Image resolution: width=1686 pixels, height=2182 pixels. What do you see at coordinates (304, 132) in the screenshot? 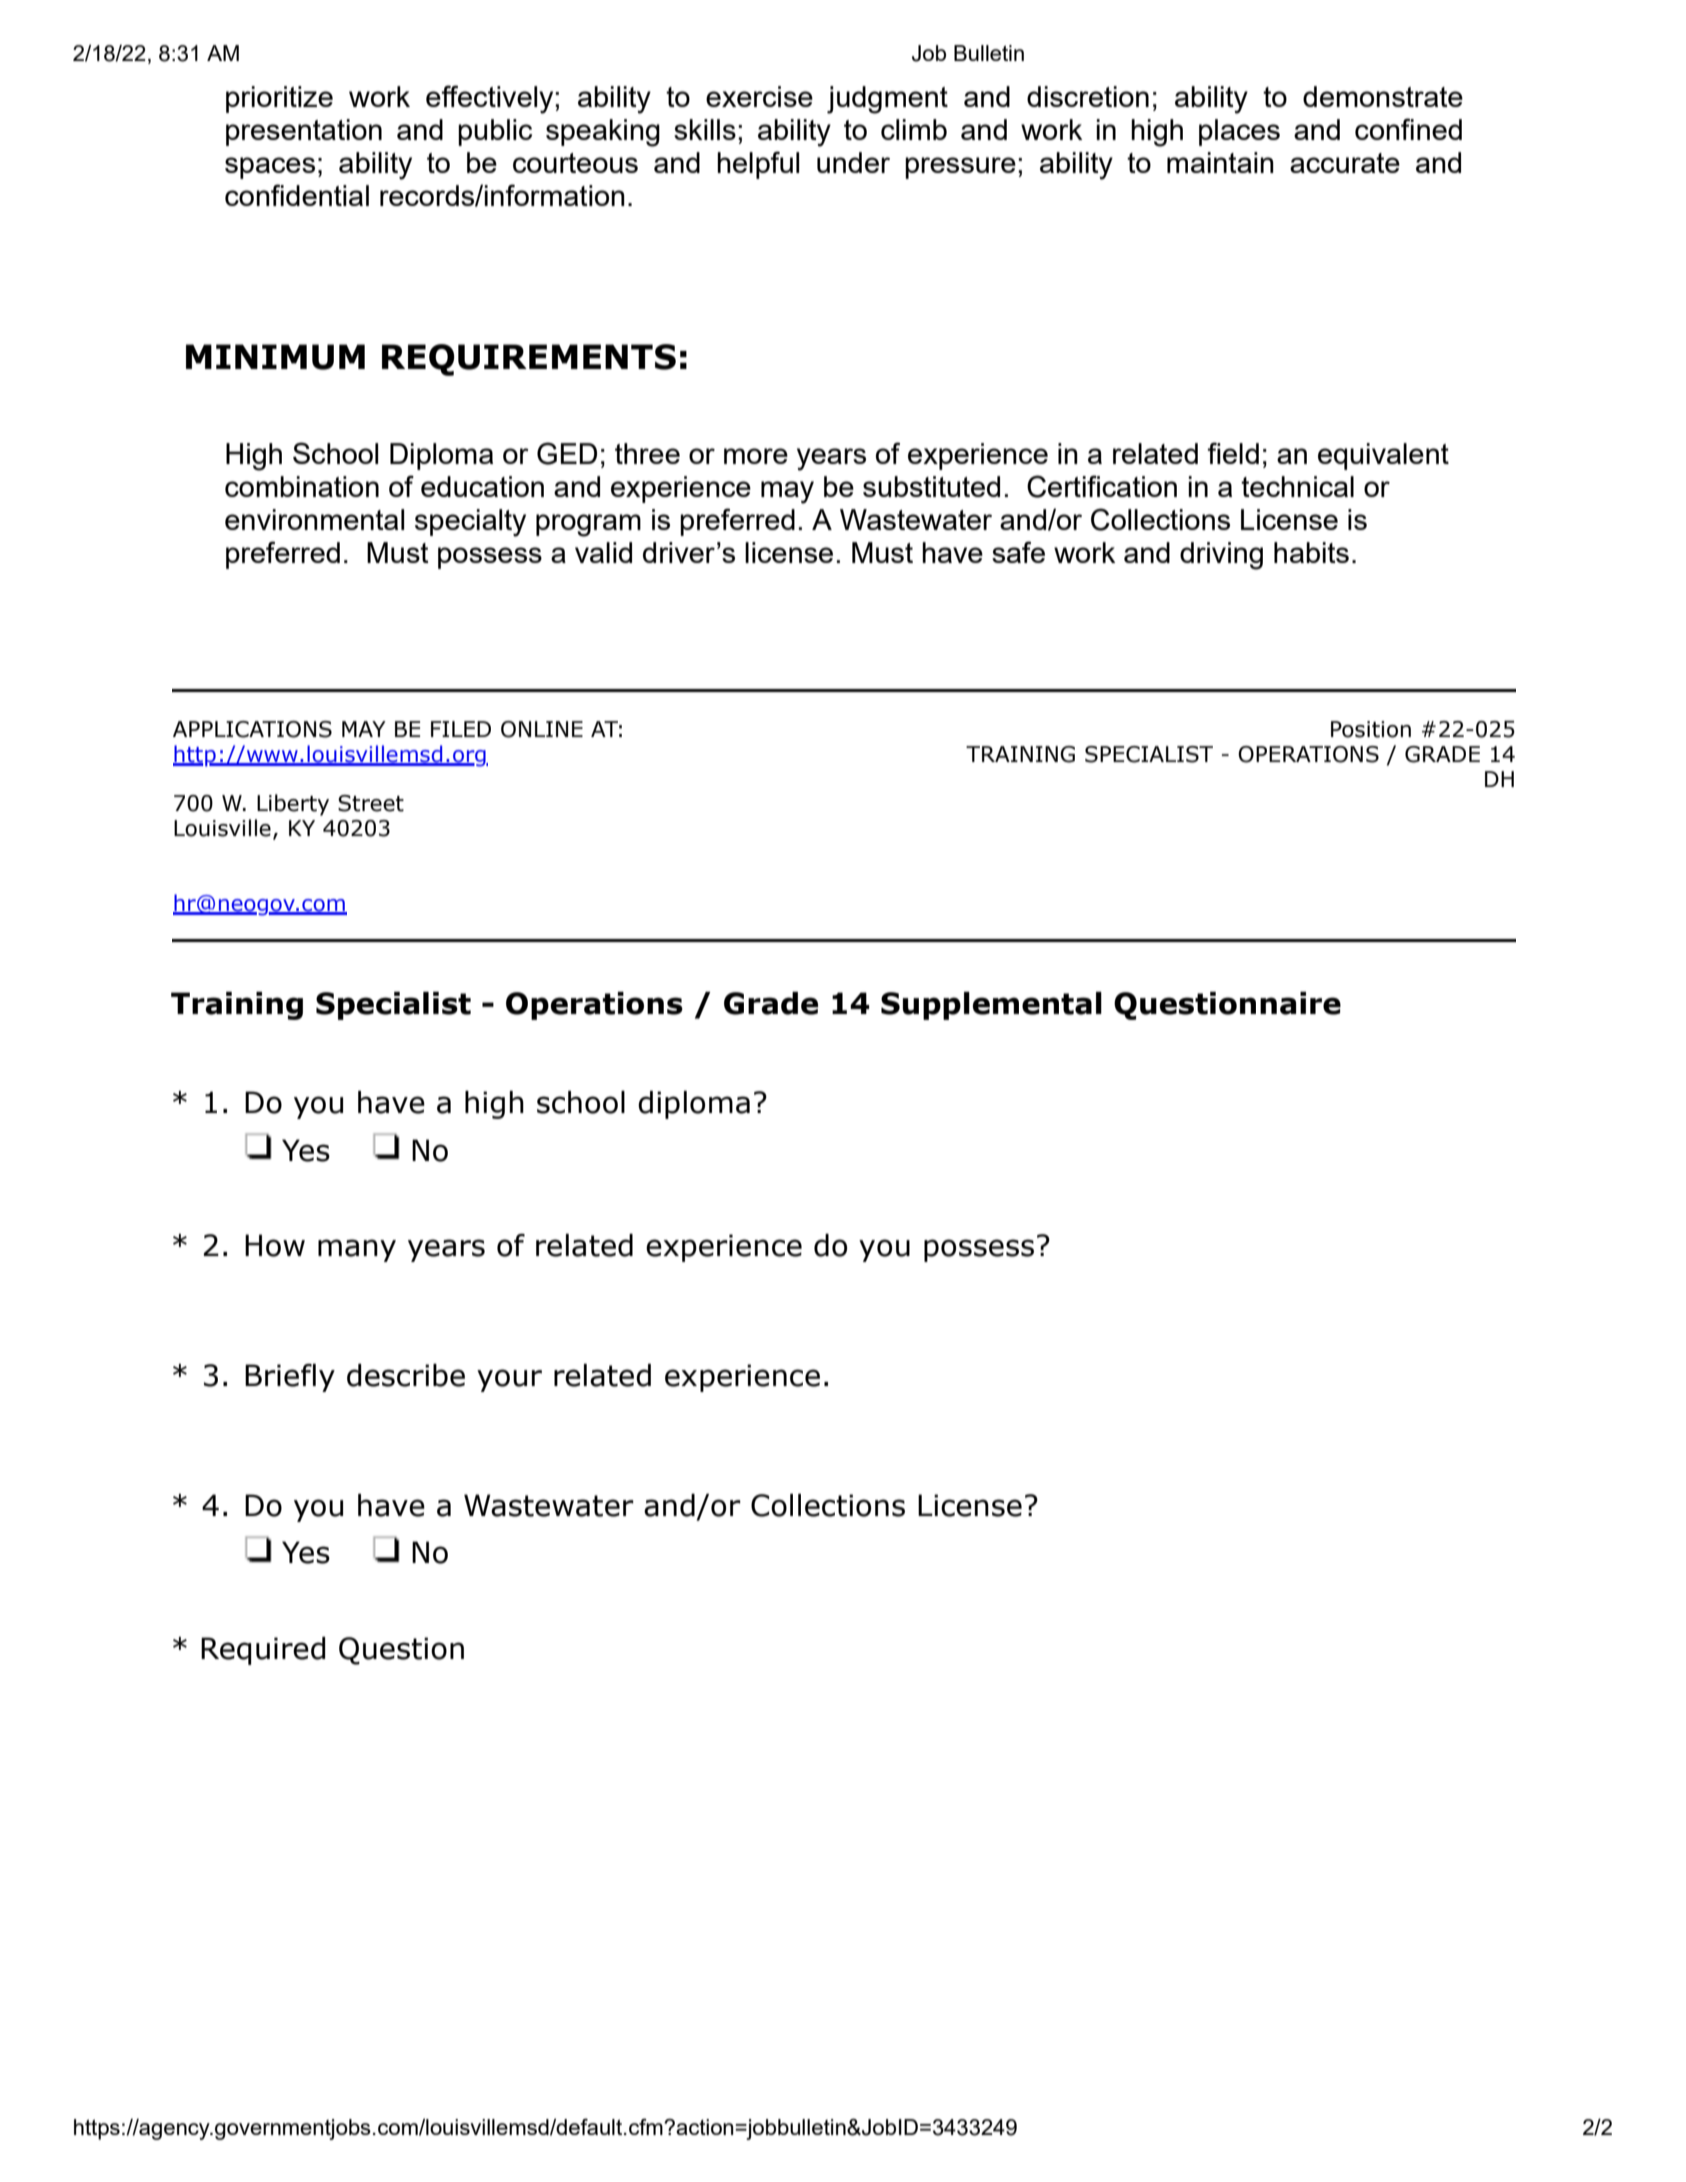
I see `presentation` at bounding box center [304, 132].
